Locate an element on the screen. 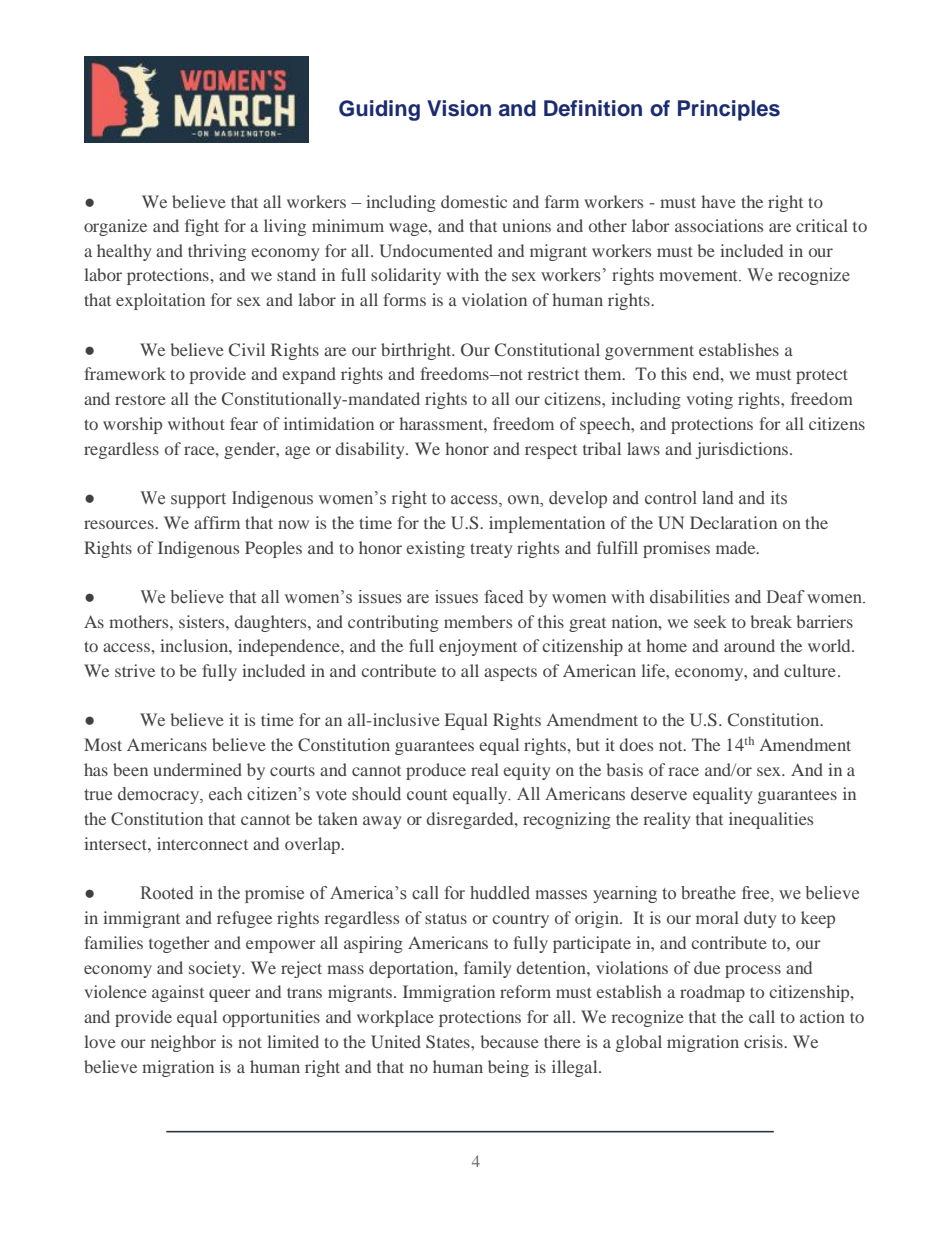  interconnect is located at coordinates (202, 843).
